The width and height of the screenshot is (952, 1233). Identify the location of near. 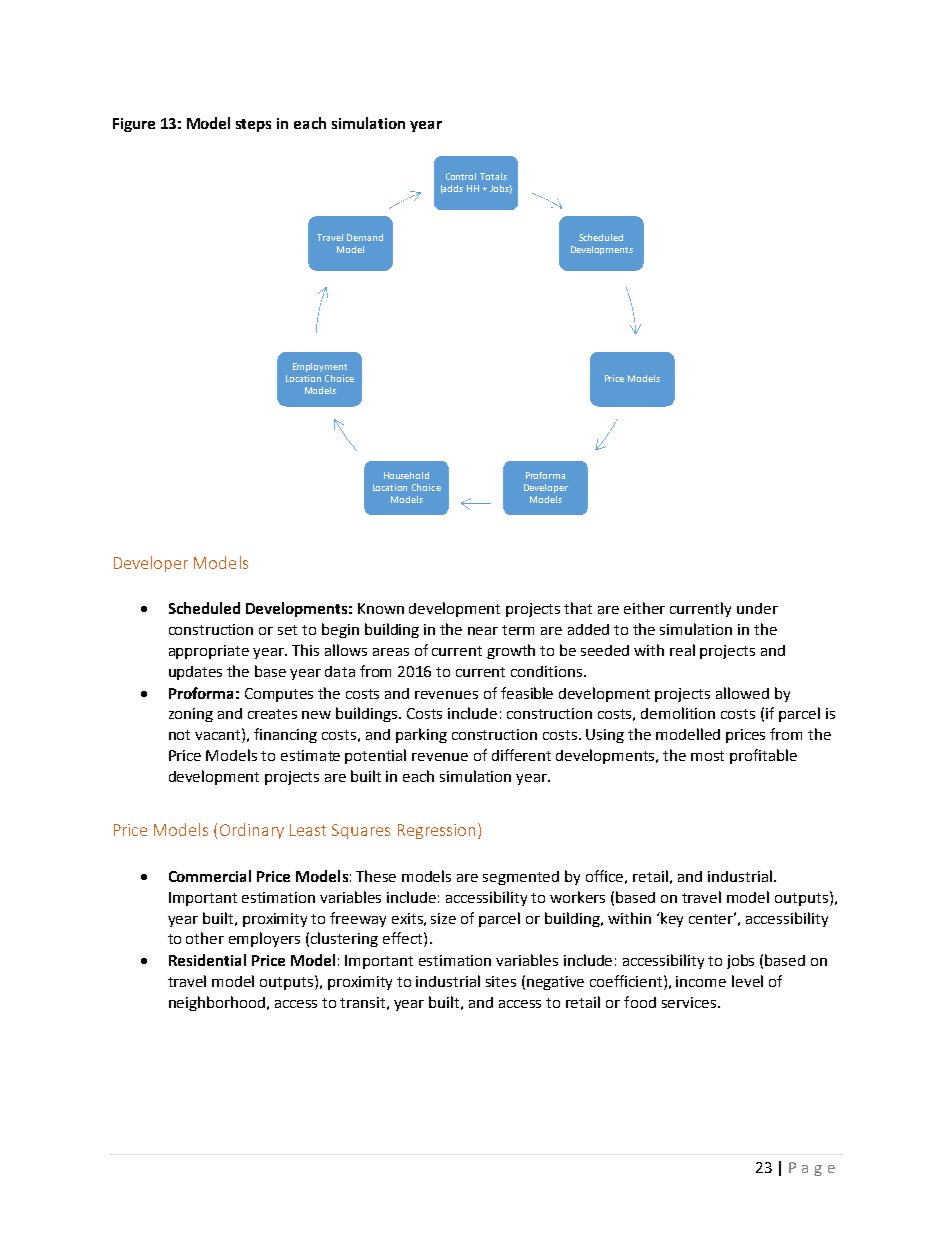
(483, 631).
